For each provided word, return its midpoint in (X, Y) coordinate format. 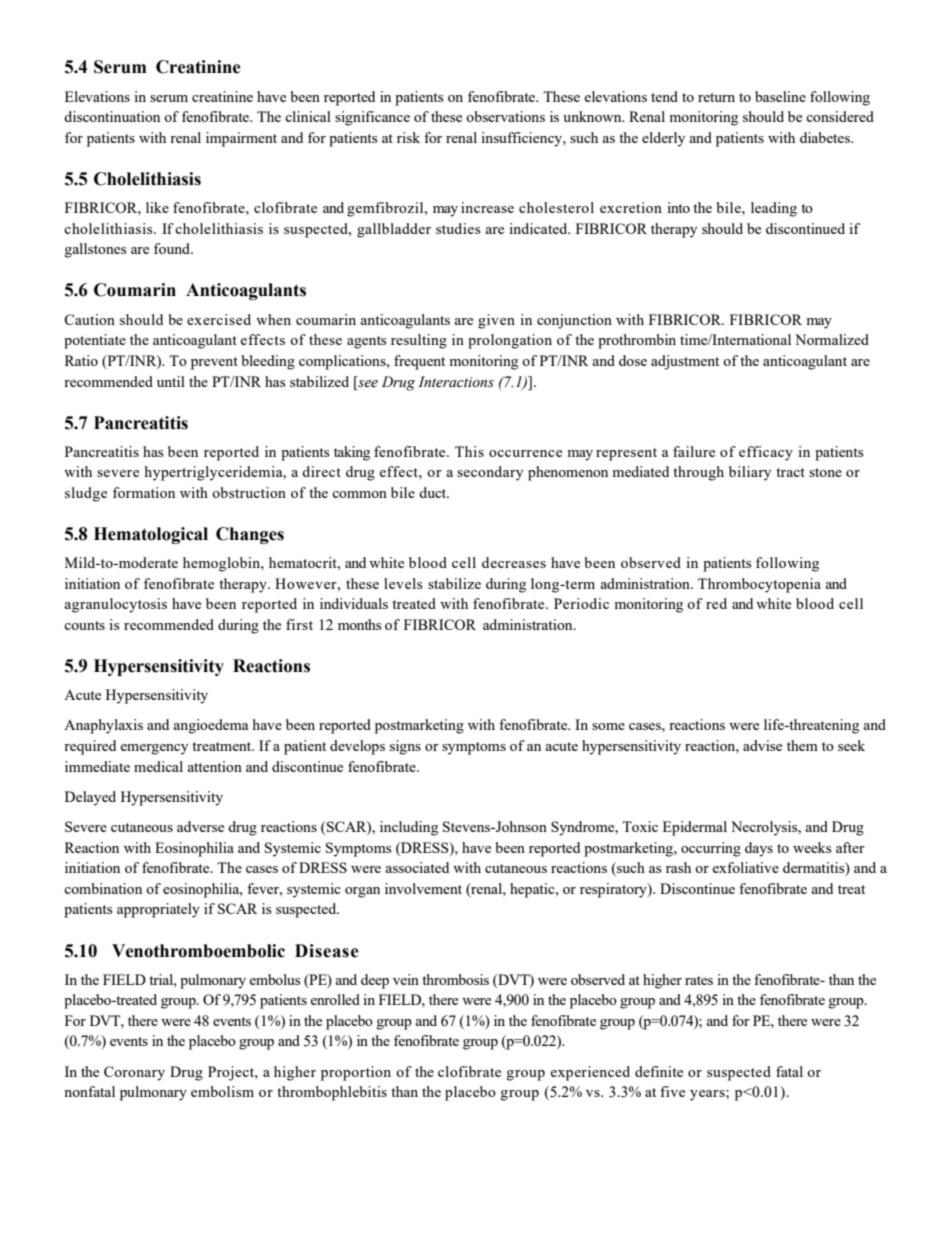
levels (403, 583)
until (171, 381)
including (409, 828)
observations (505, 116)
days (759, 849)
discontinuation (112, 116)
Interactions (456, 382)
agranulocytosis (115, 605)
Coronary (134, 1073)
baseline (780, 96)
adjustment (685, 362)
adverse (200, 826)
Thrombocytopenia (759, 585)
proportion (356, 1073)
